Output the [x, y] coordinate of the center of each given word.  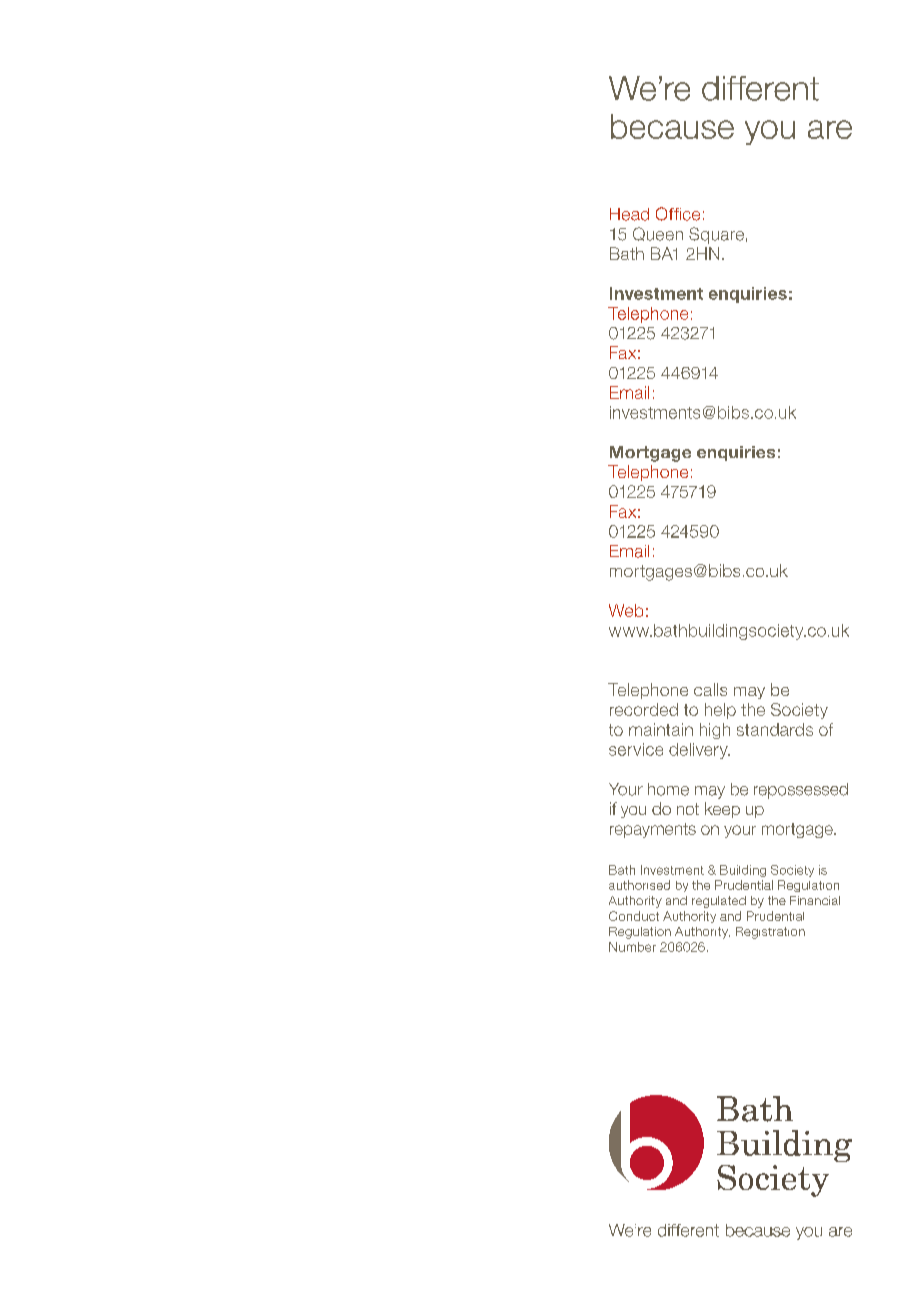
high [715, 731]
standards [775, 729]
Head [629, 214]
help [720, 711]
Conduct [634, 916]
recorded [644, 709]
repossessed [801, 791]
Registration [770, 933]
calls [710, 689]
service [636, 749]
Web [626, 610]
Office [678, 214]
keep [722, 810]
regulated [719, 902]
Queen [658, 234]
